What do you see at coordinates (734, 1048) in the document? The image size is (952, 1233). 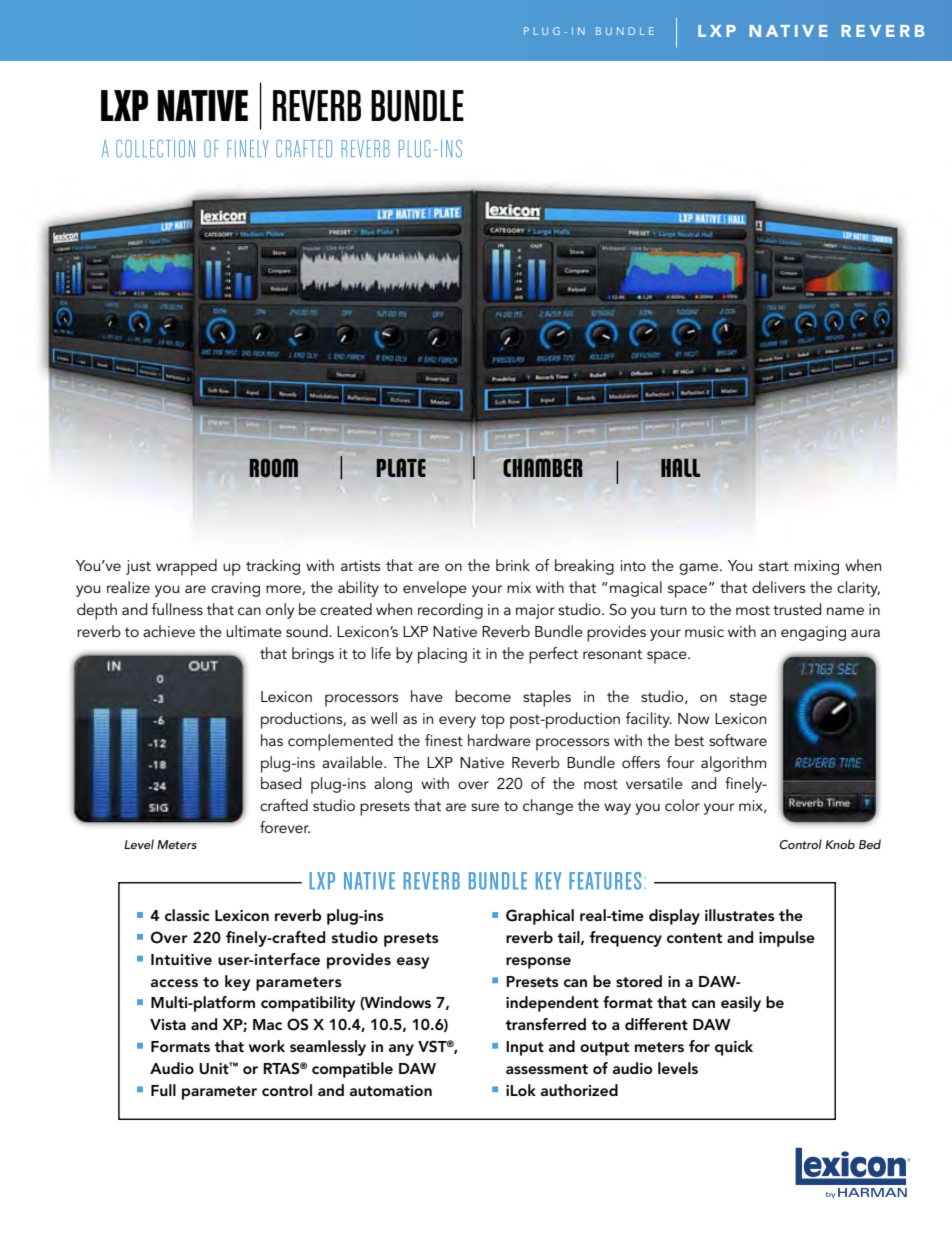 I see `quick` at bounding box center [734, 1048].
